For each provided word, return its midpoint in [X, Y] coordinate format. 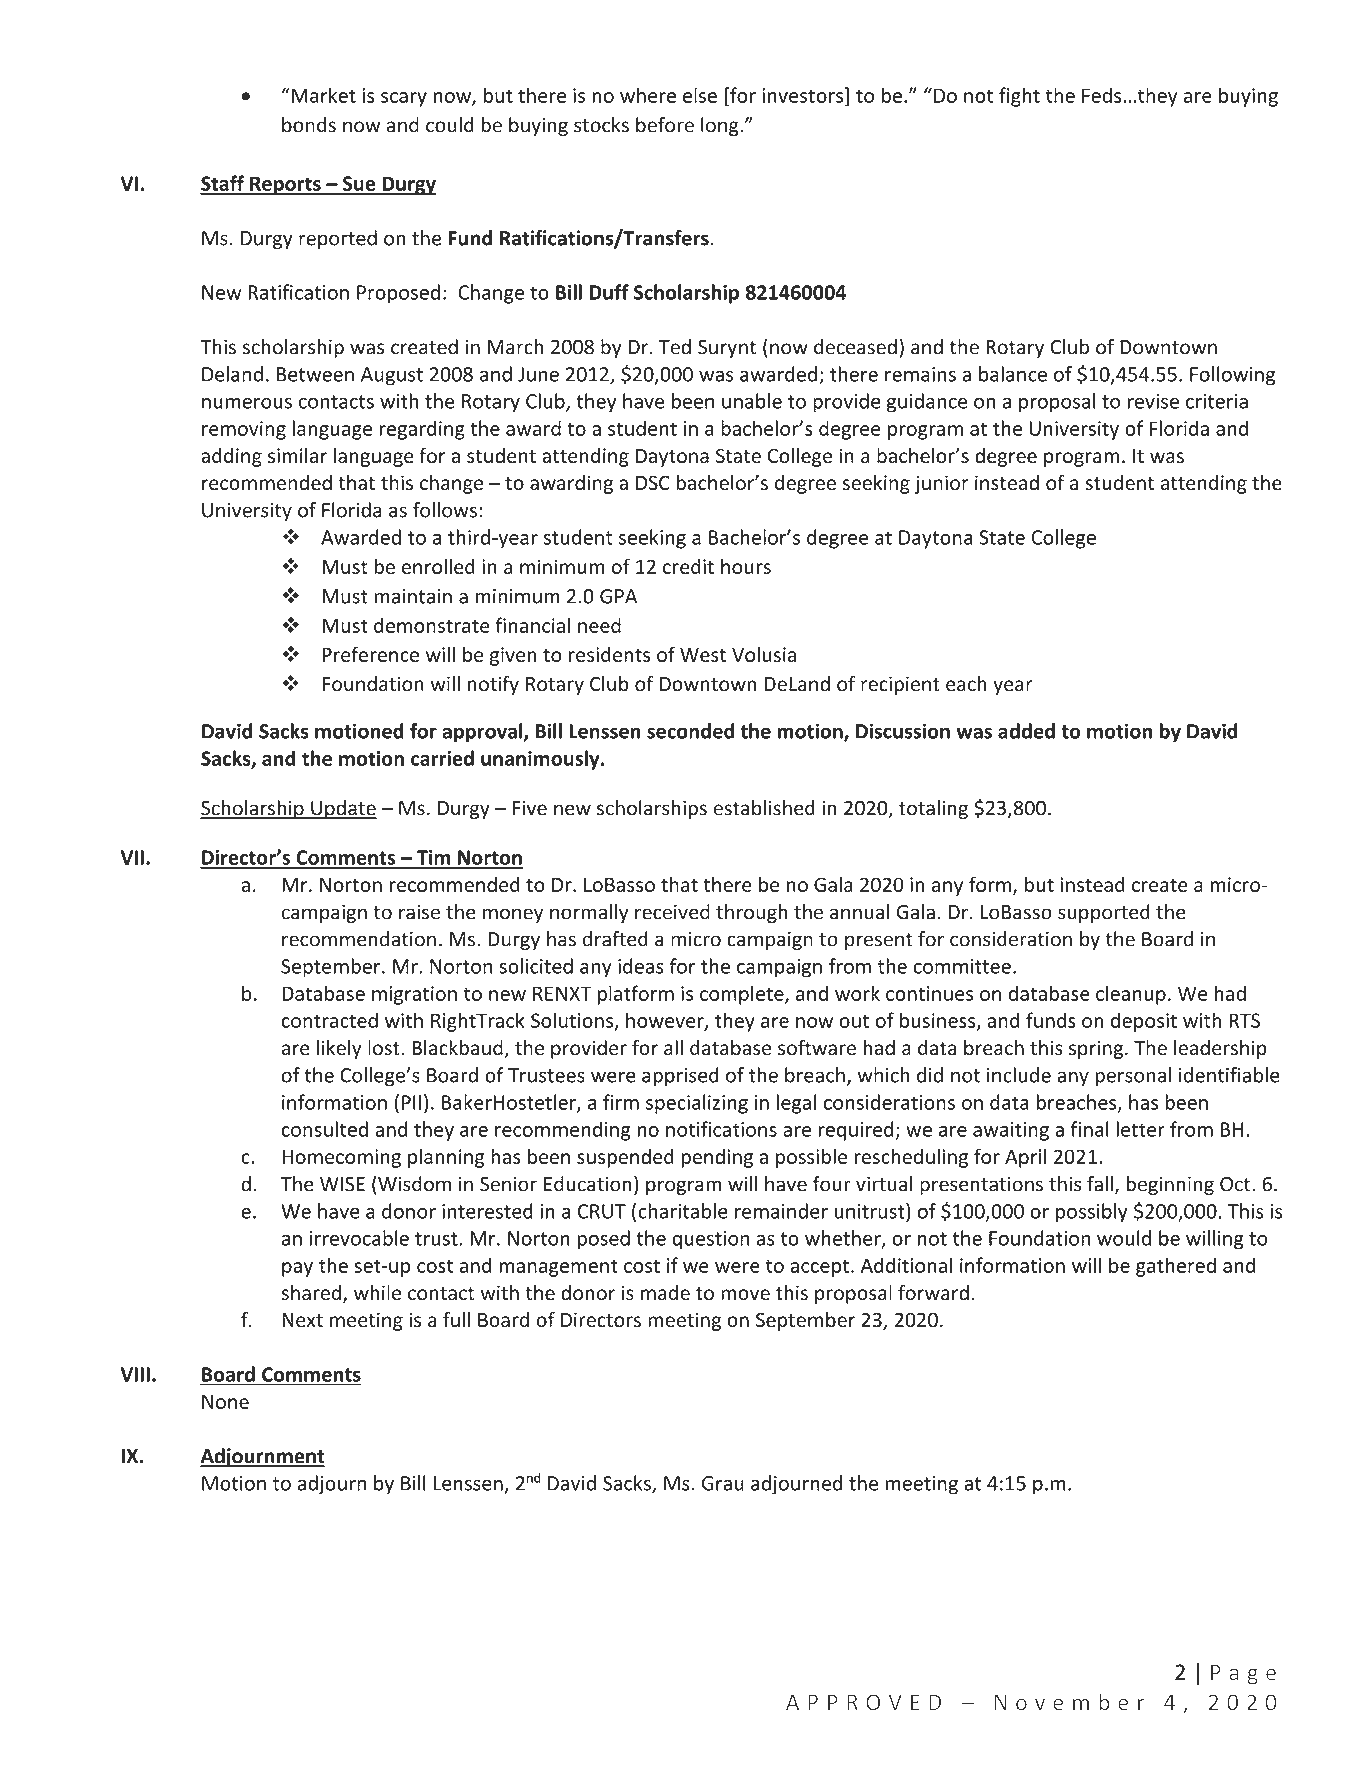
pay [297, 1269]
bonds [309, 125]
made [665, 1293]
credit [688, 566]
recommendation [359, 939]
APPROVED [863, 1702]
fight [1019, 97]
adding [231, 457]
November [1069, 1702]
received [672, 912]
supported [1104, 913]
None [225, 1401]
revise [1153, 401]
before [665, 125]
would [1124, 1238]
